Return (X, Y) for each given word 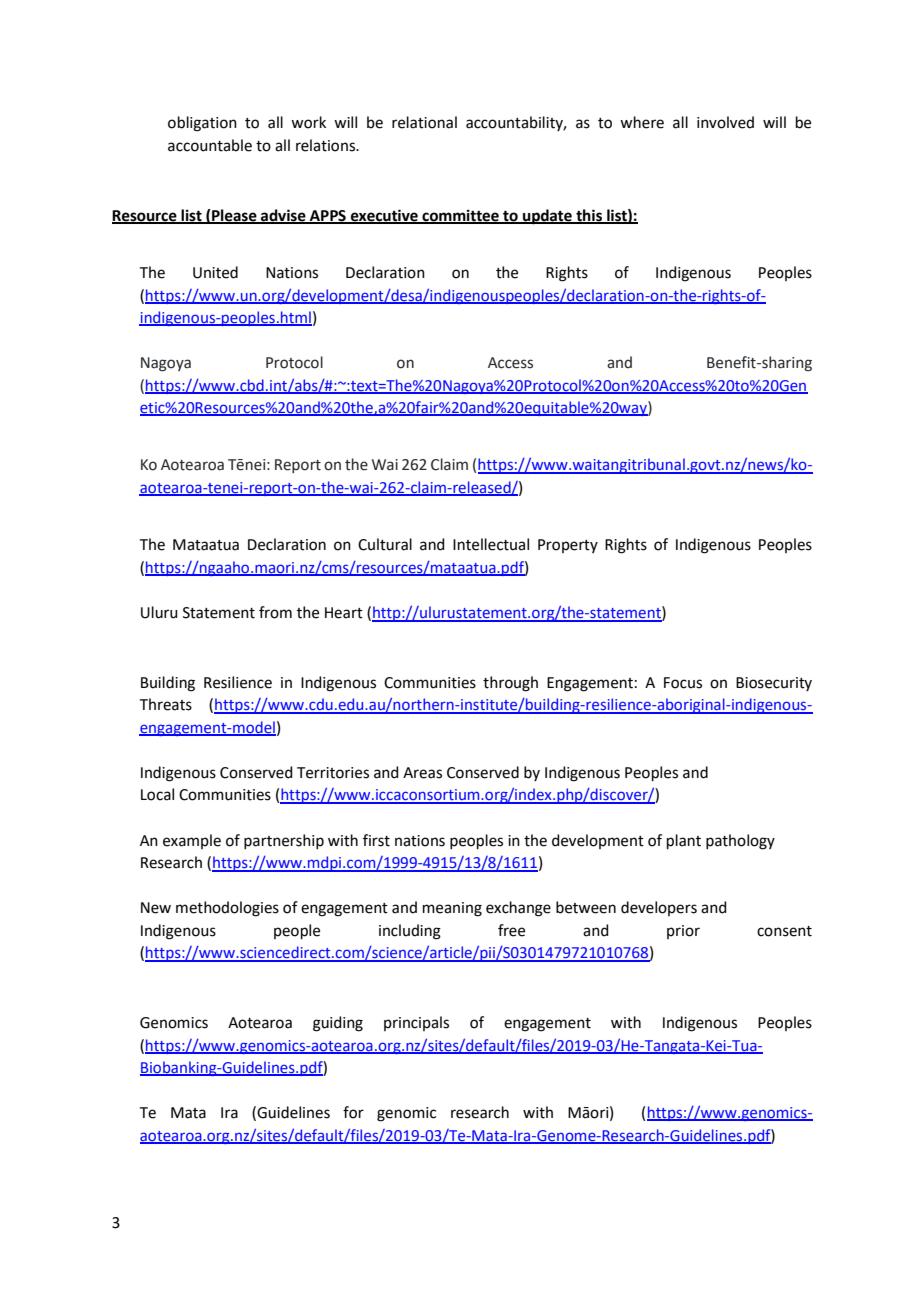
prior (683, 932)
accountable (210, 145)
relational (424, 122)
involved (725, 122)
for (353, 1112)
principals (416, 1023)
